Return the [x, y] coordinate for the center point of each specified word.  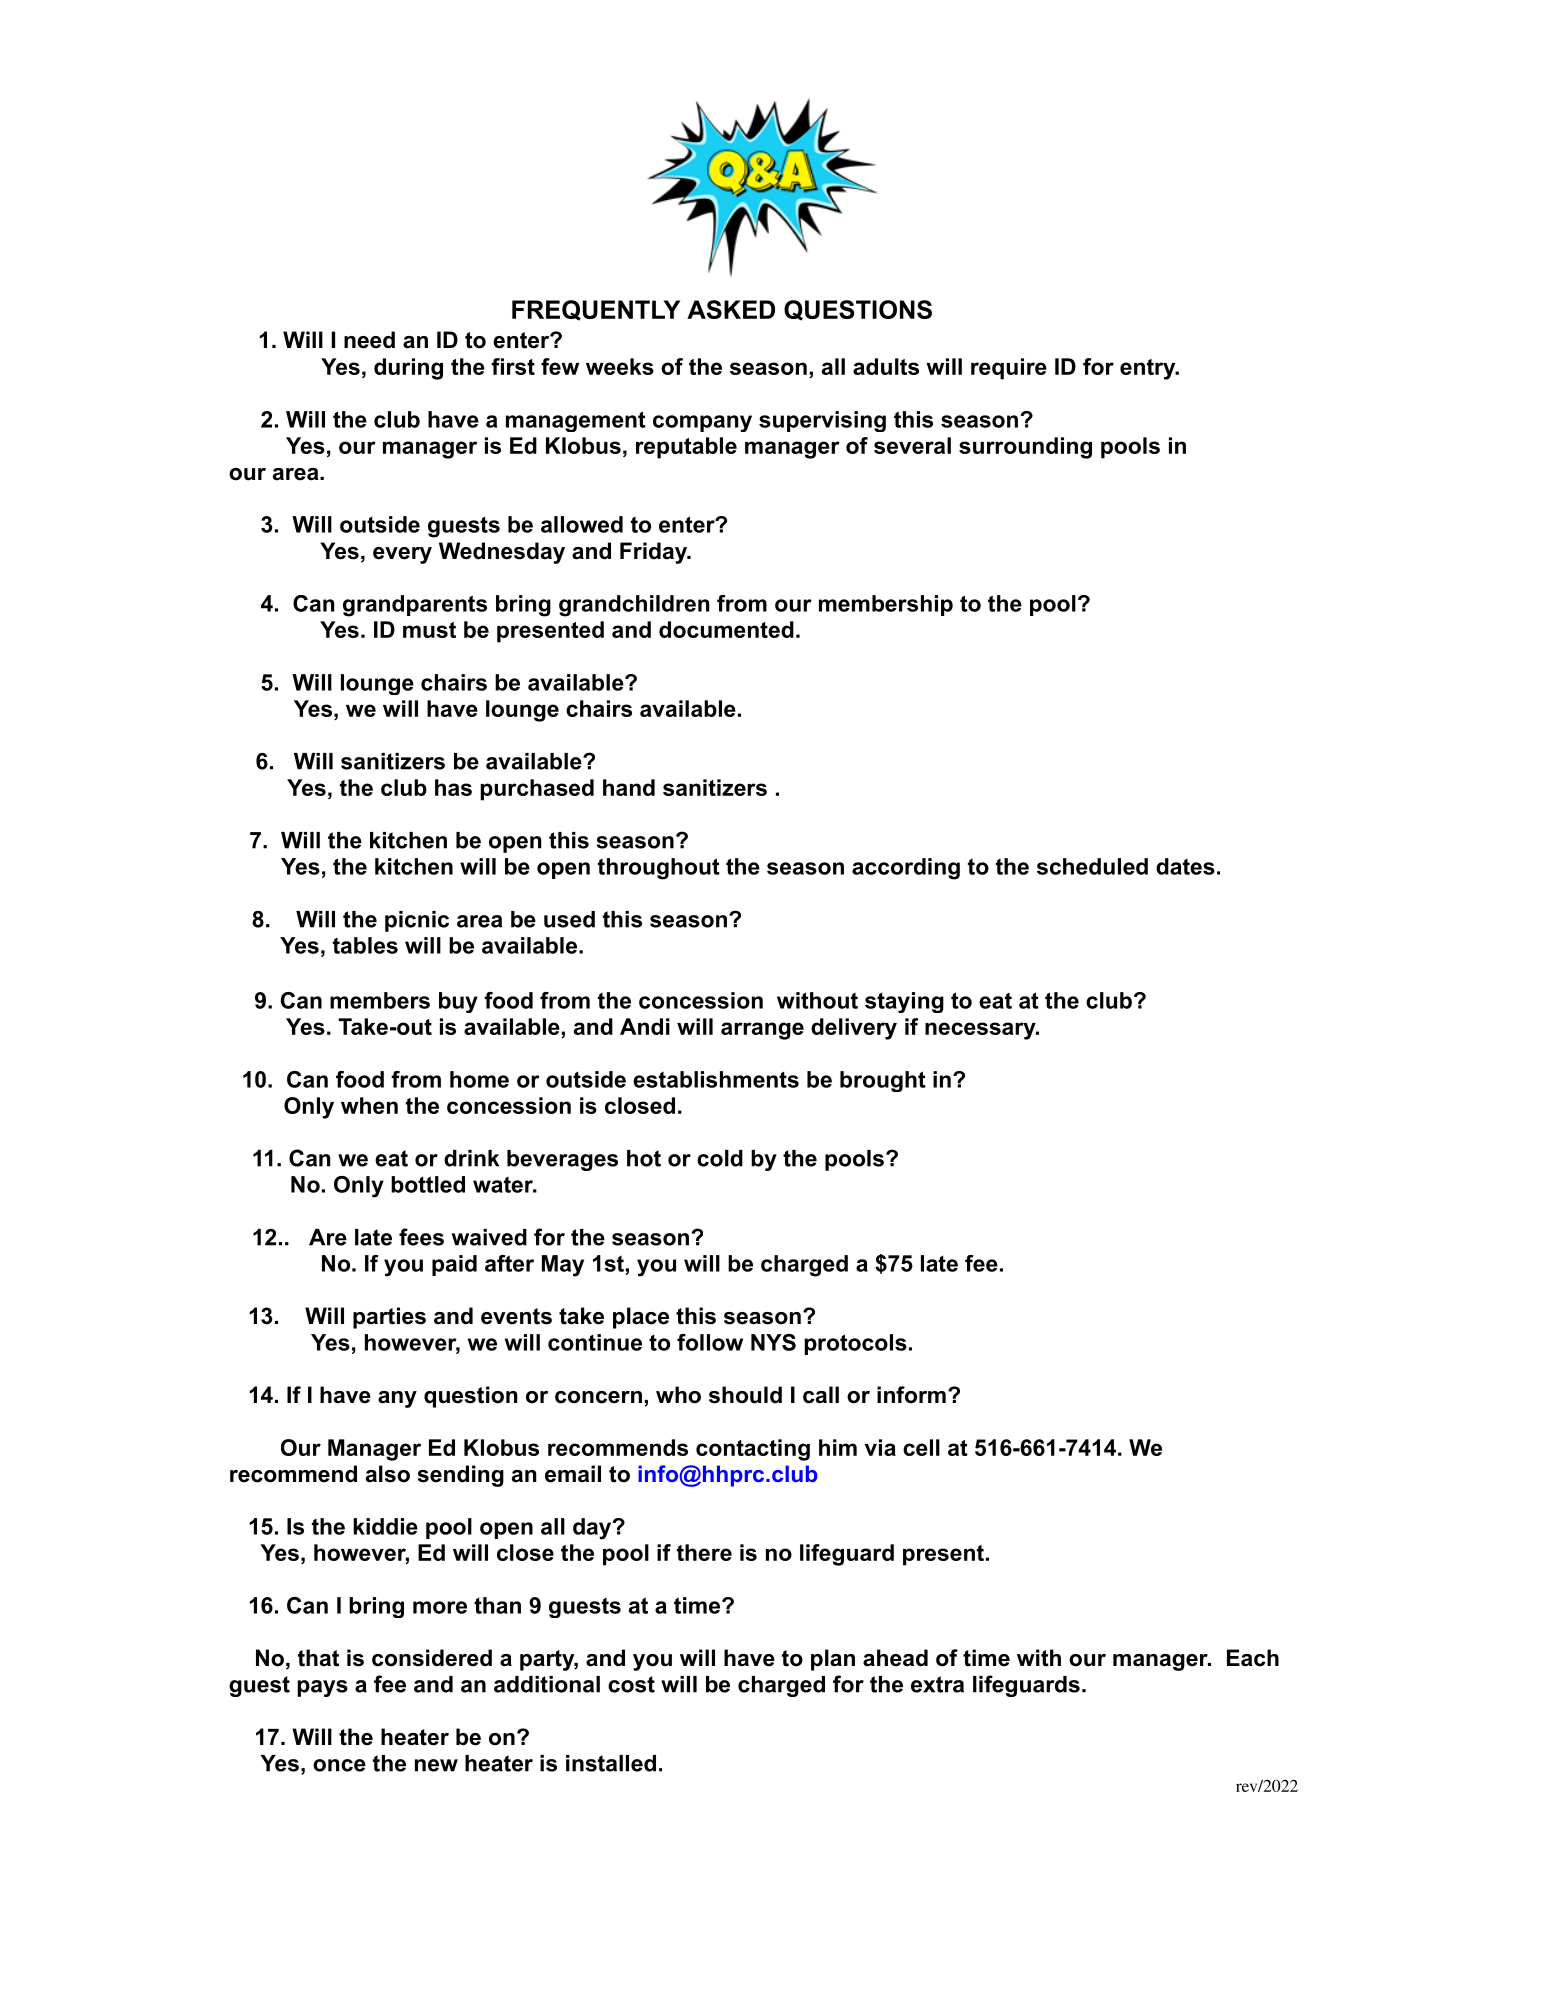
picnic [417, 921]
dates [1185, 866]
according [906, 869]
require [1009, 369]
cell [921, 1447]
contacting [753, 1450]
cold [720, 1158]
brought [883, 1081]
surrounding [1025, 448]
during [408, 369]
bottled [428, 1184]
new [436, 1765]
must [429, 630]
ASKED [731, 309]
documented [726, 629]
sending [461, 1476]
